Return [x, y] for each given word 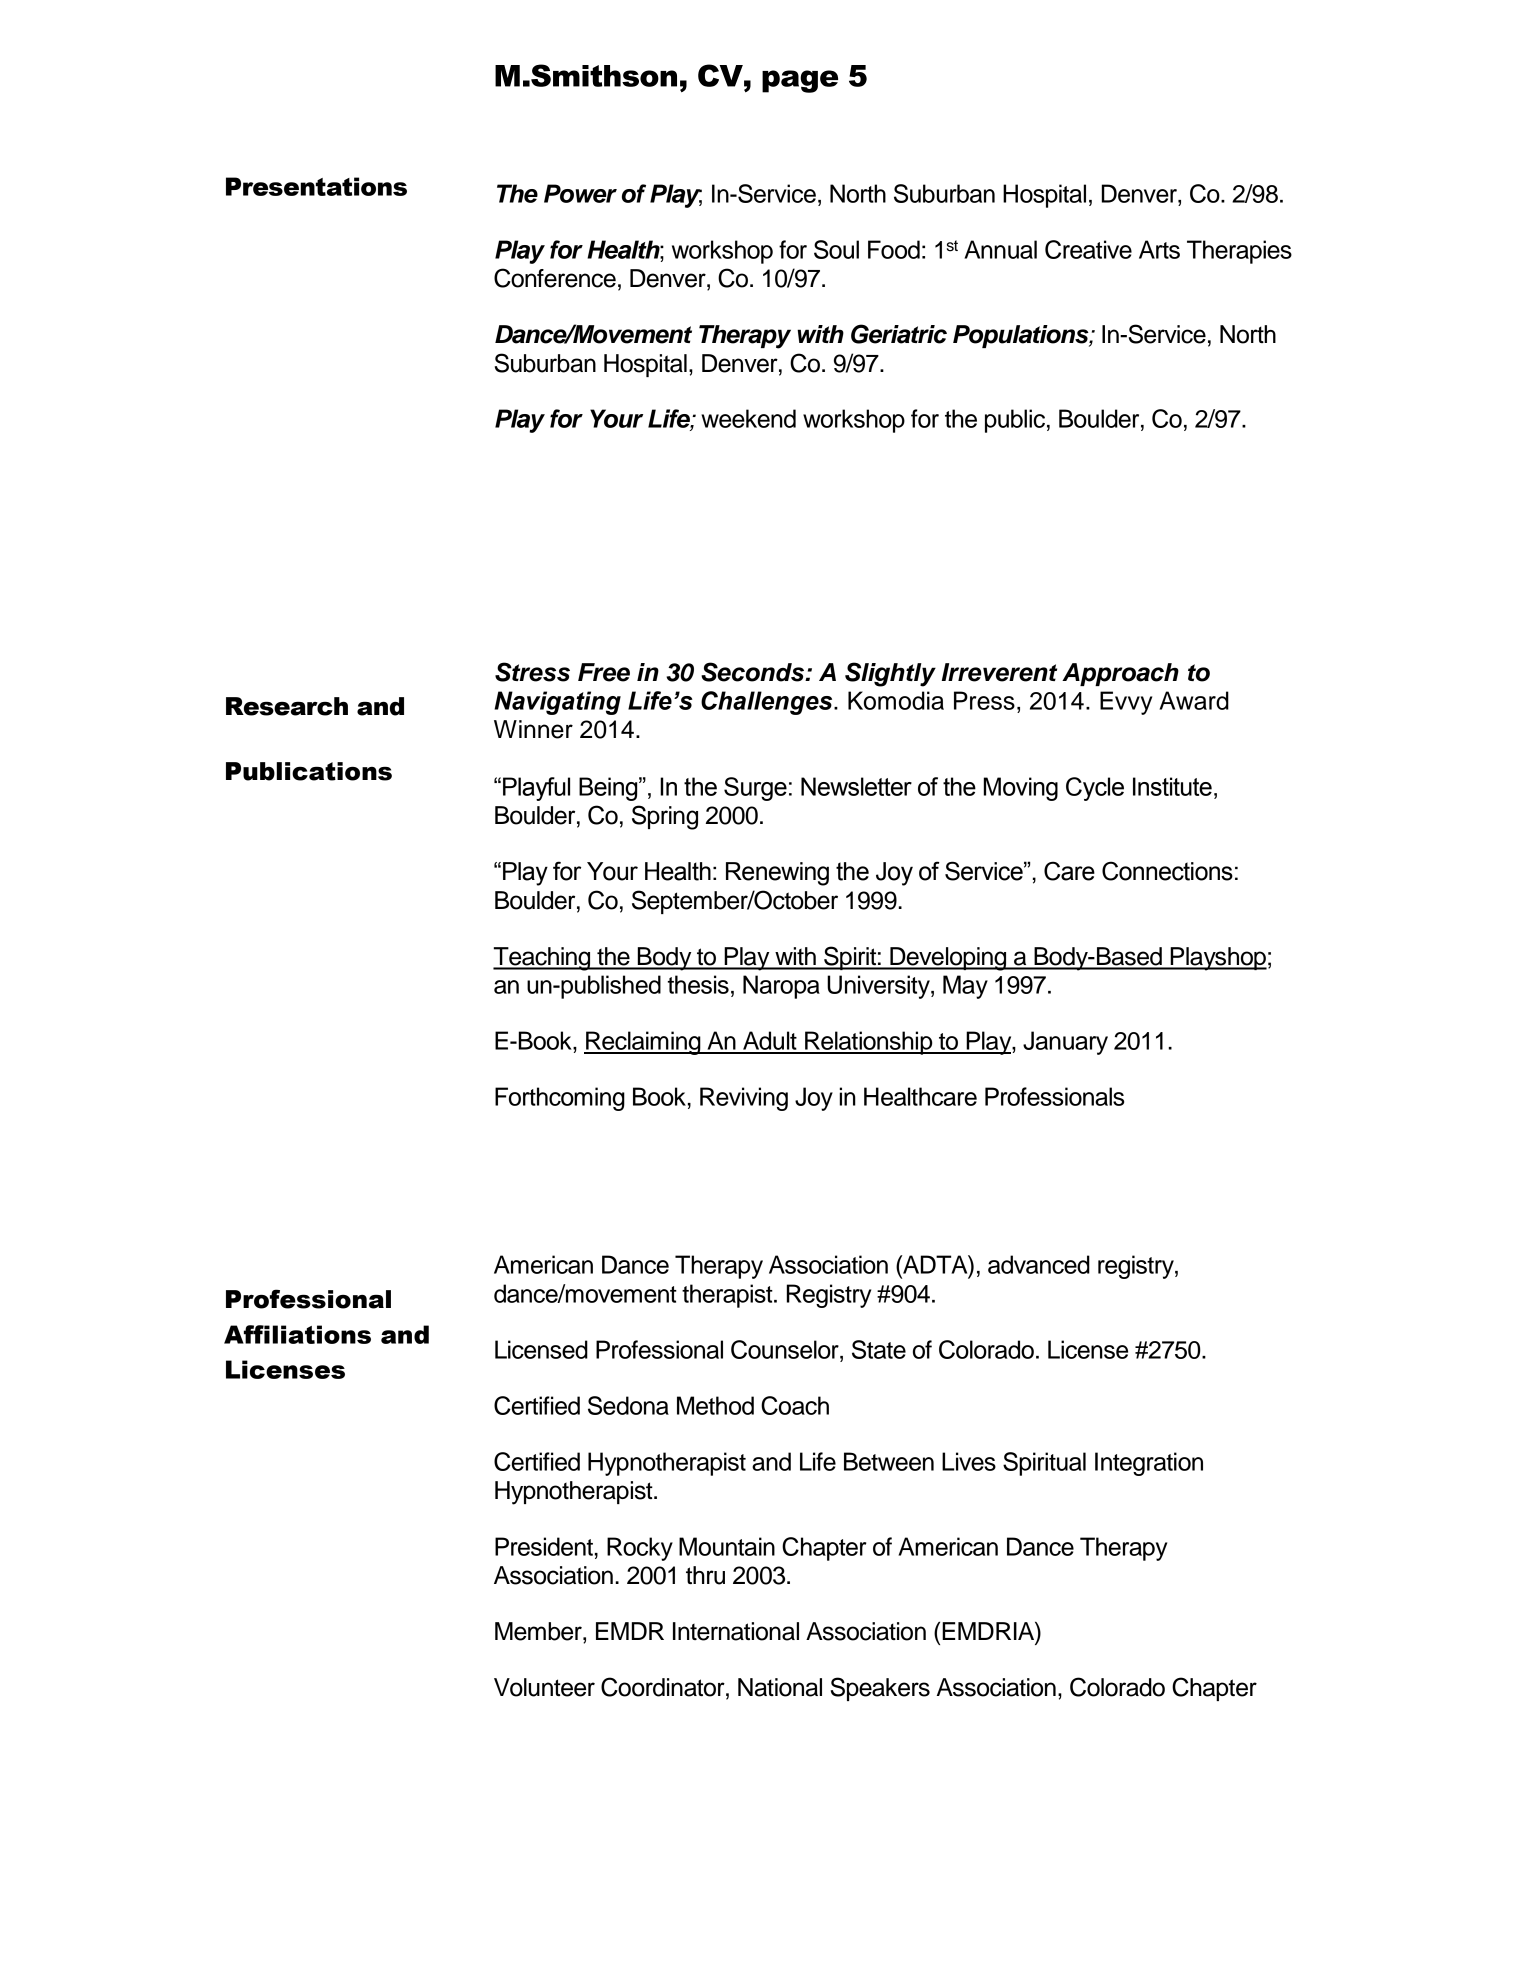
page [800, 81]
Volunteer [544, 1687]
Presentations [316, 186]
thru [705, 1575]
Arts [1159, 249]
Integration [1149, 1464]
